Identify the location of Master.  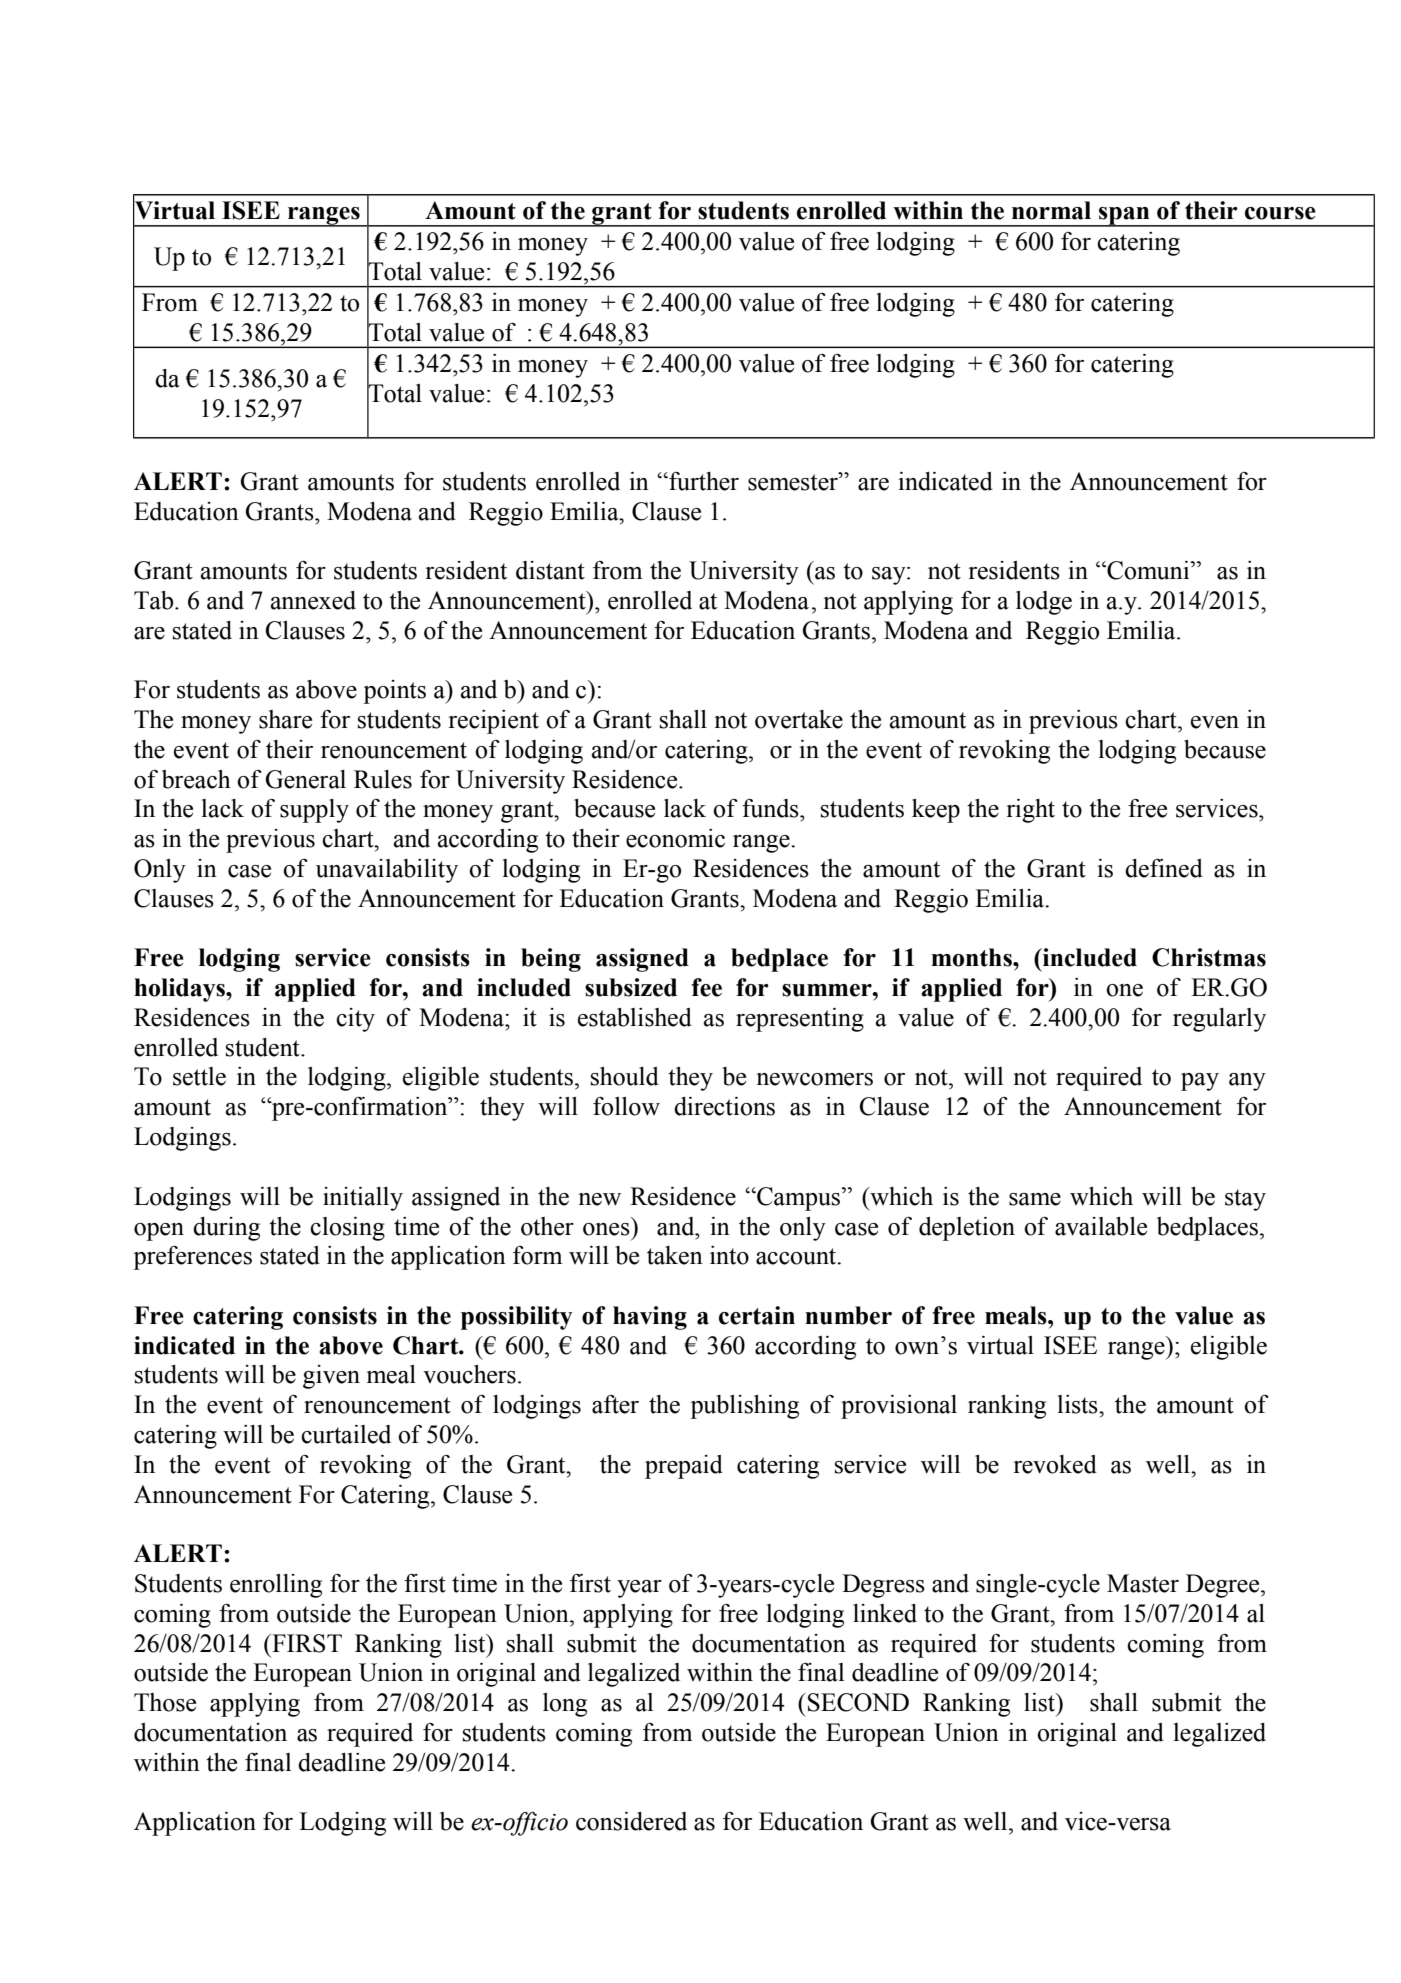
(1143, 1583).
